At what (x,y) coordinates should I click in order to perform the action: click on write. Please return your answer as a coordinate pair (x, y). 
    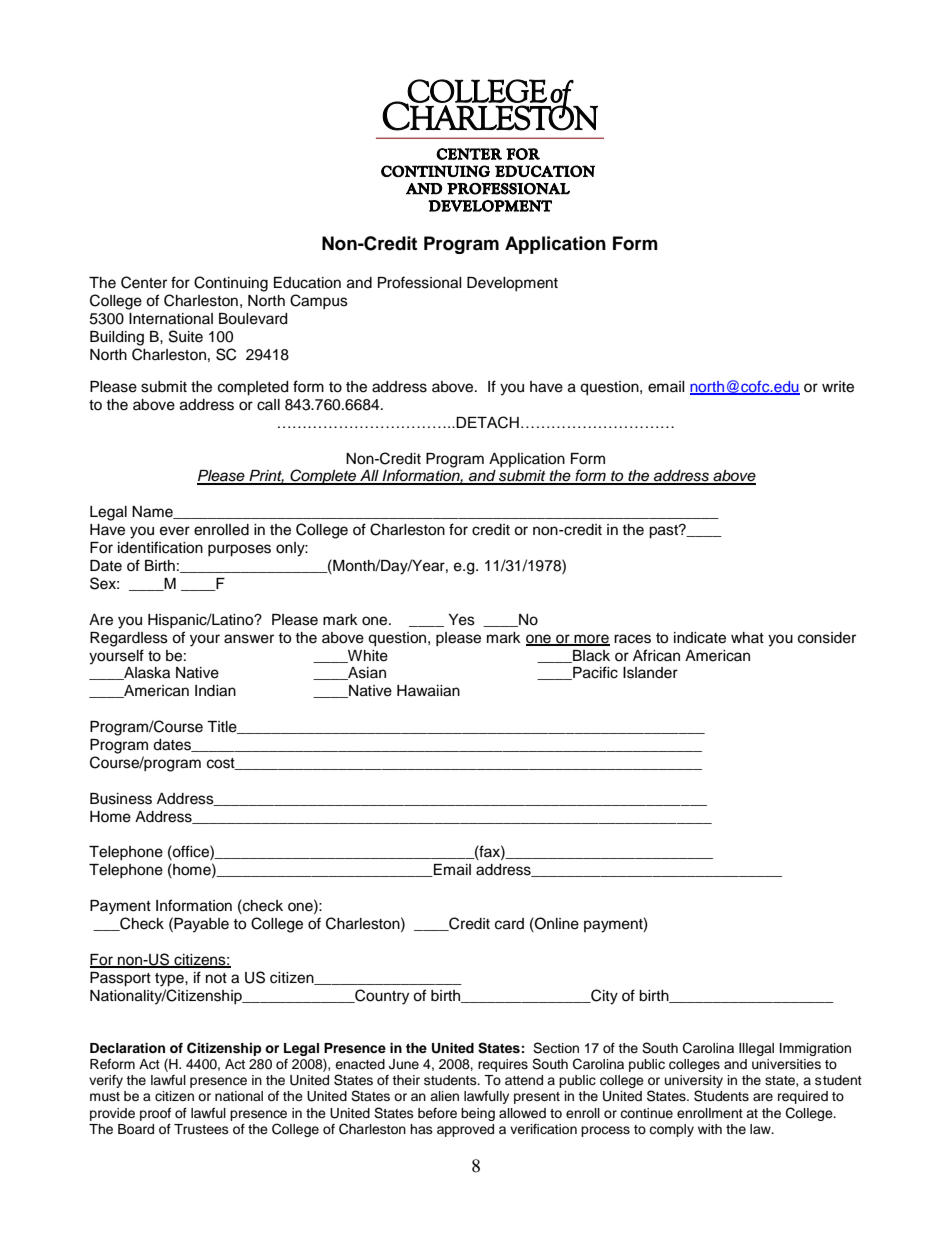
    Looking at the image, I should click on (838, 387).
